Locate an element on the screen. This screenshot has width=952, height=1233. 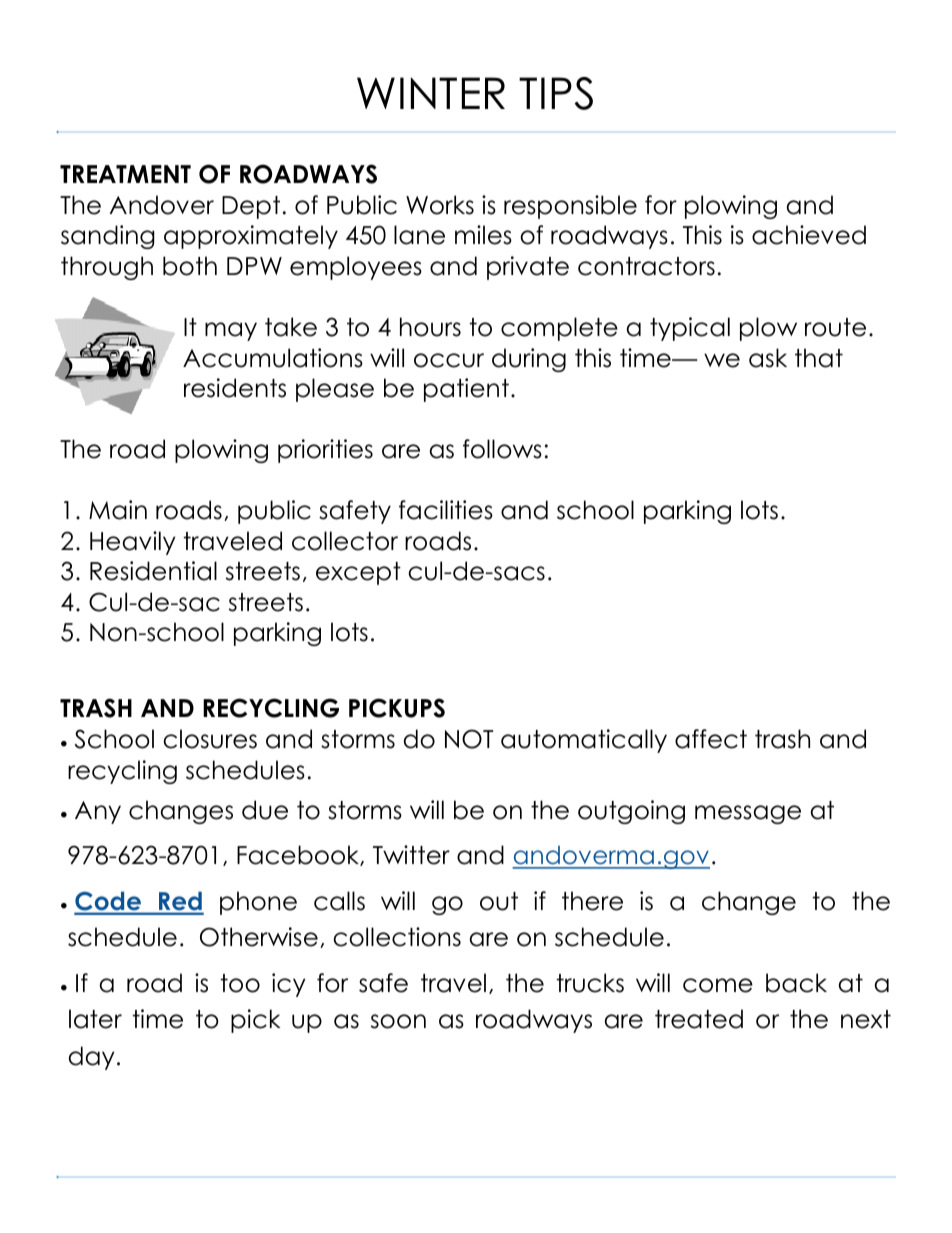
later is located at coordinates (95, 1019).
